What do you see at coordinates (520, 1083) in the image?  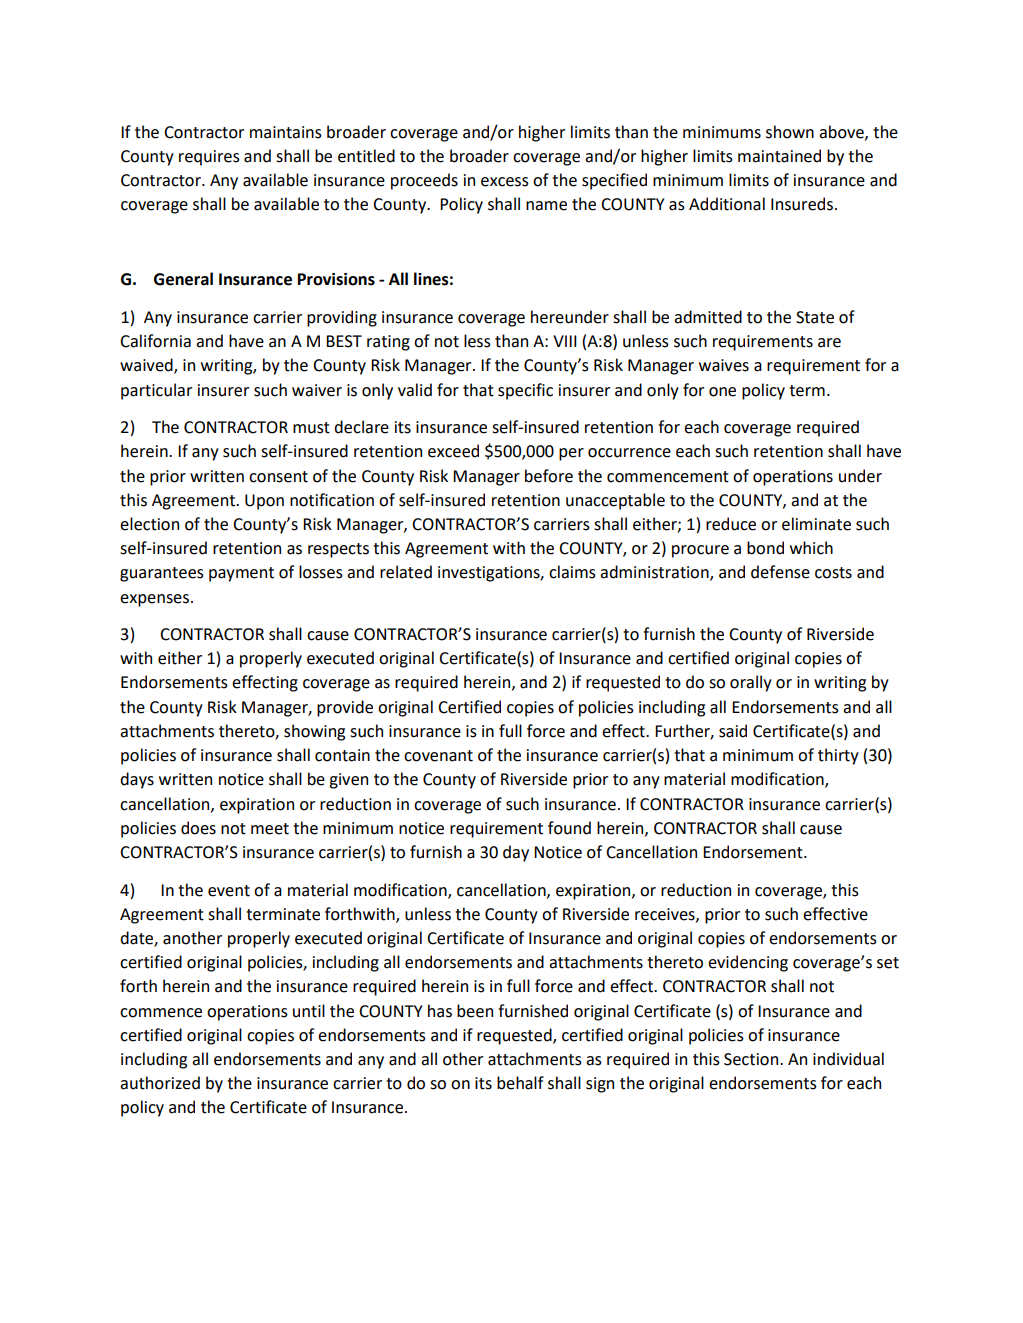 I see `behalf` at bounding box center [520, 1083].
